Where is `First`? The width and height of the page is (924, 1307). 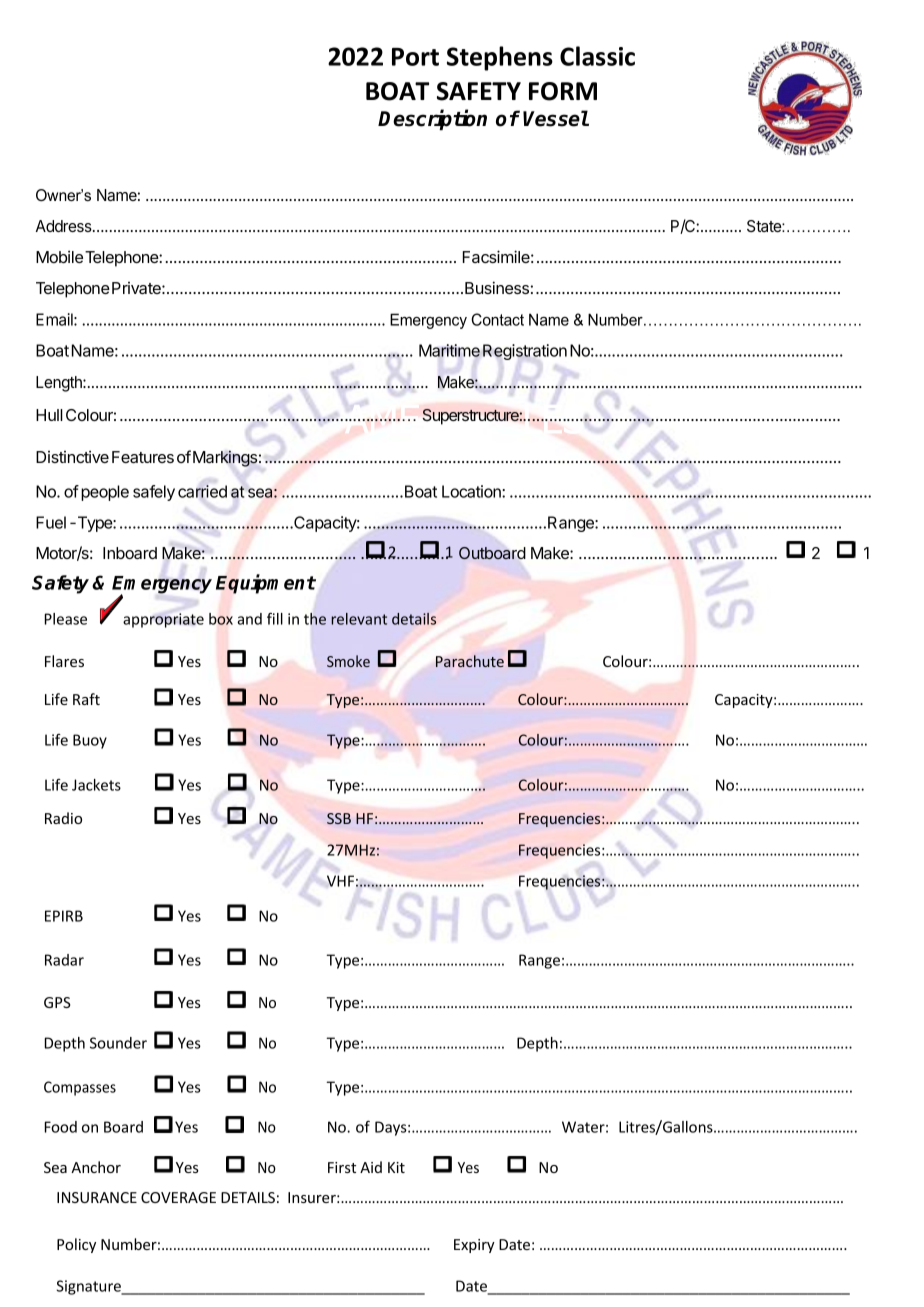 First is located at coordinates (342, 1167).
